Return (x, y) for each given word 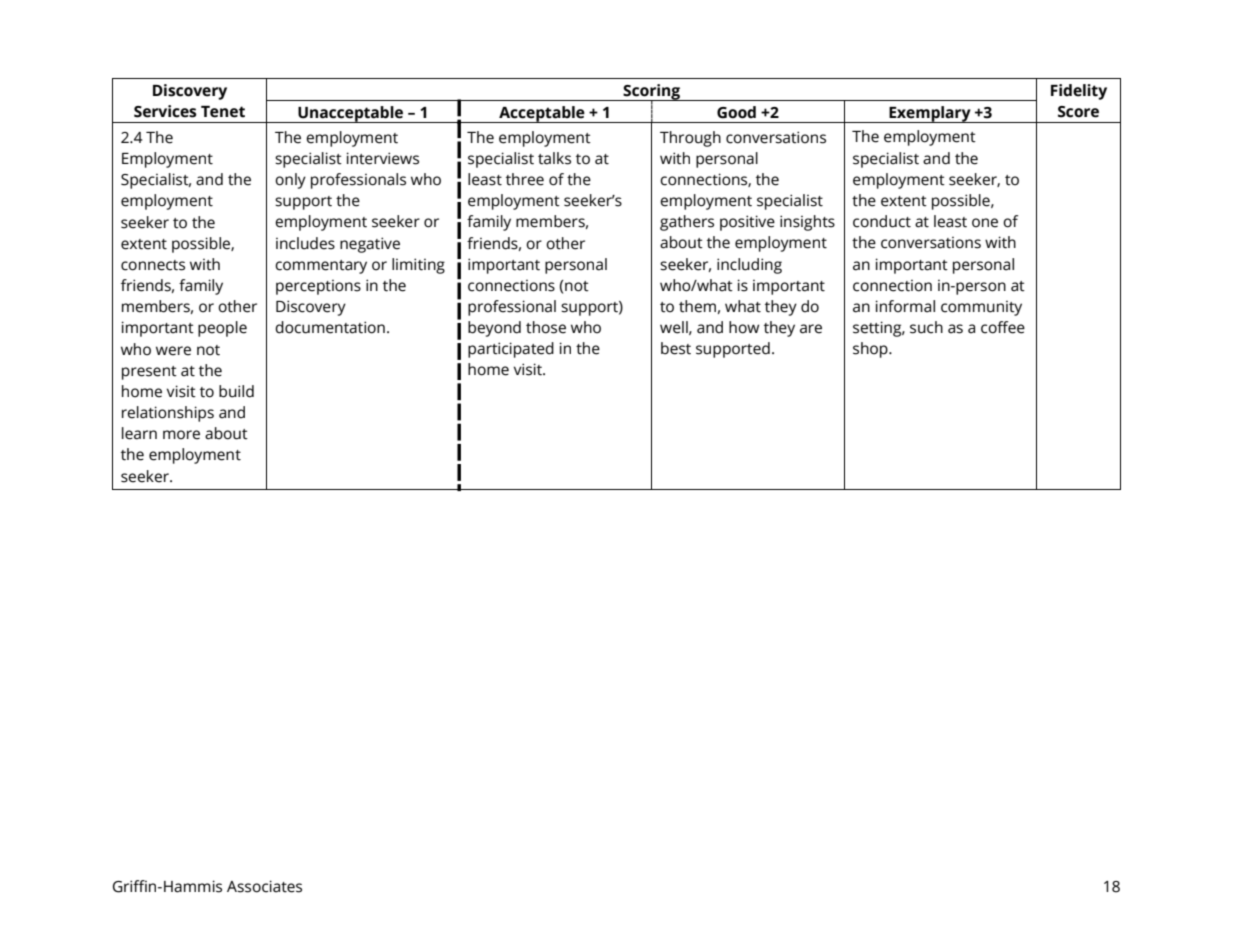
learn (139, 433)
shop (871, 350)
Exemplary (930, 114)
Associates (264, 886)
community (981, 308)
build (236, 391)
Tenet (223, 112)
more (181, 435)
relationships (168, 414)
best (676, 348)
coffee (1003, 327)
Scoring (651, 93)
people (222, 329)
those (546, 327)
